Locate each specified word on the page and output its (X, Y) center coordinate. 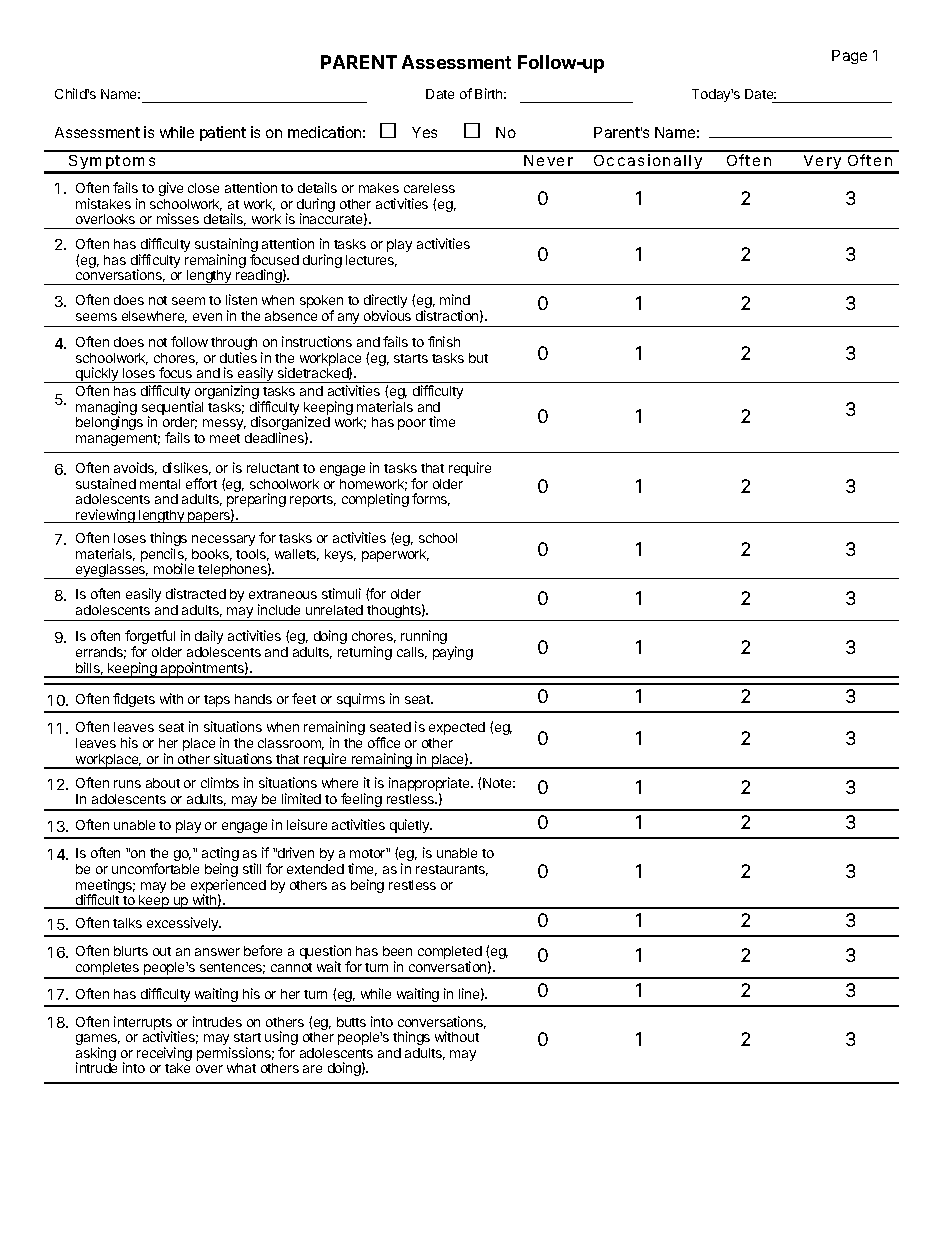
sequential (172, 409)
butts (351, 1022)
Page (849, 57)
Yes (424, 132)
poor (412, 424)
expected (457, 728)
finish (444, 341)
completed (450, 954)
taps (217, 701)
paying (453, 653)
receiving (164, 1055)
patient (223, 133)
